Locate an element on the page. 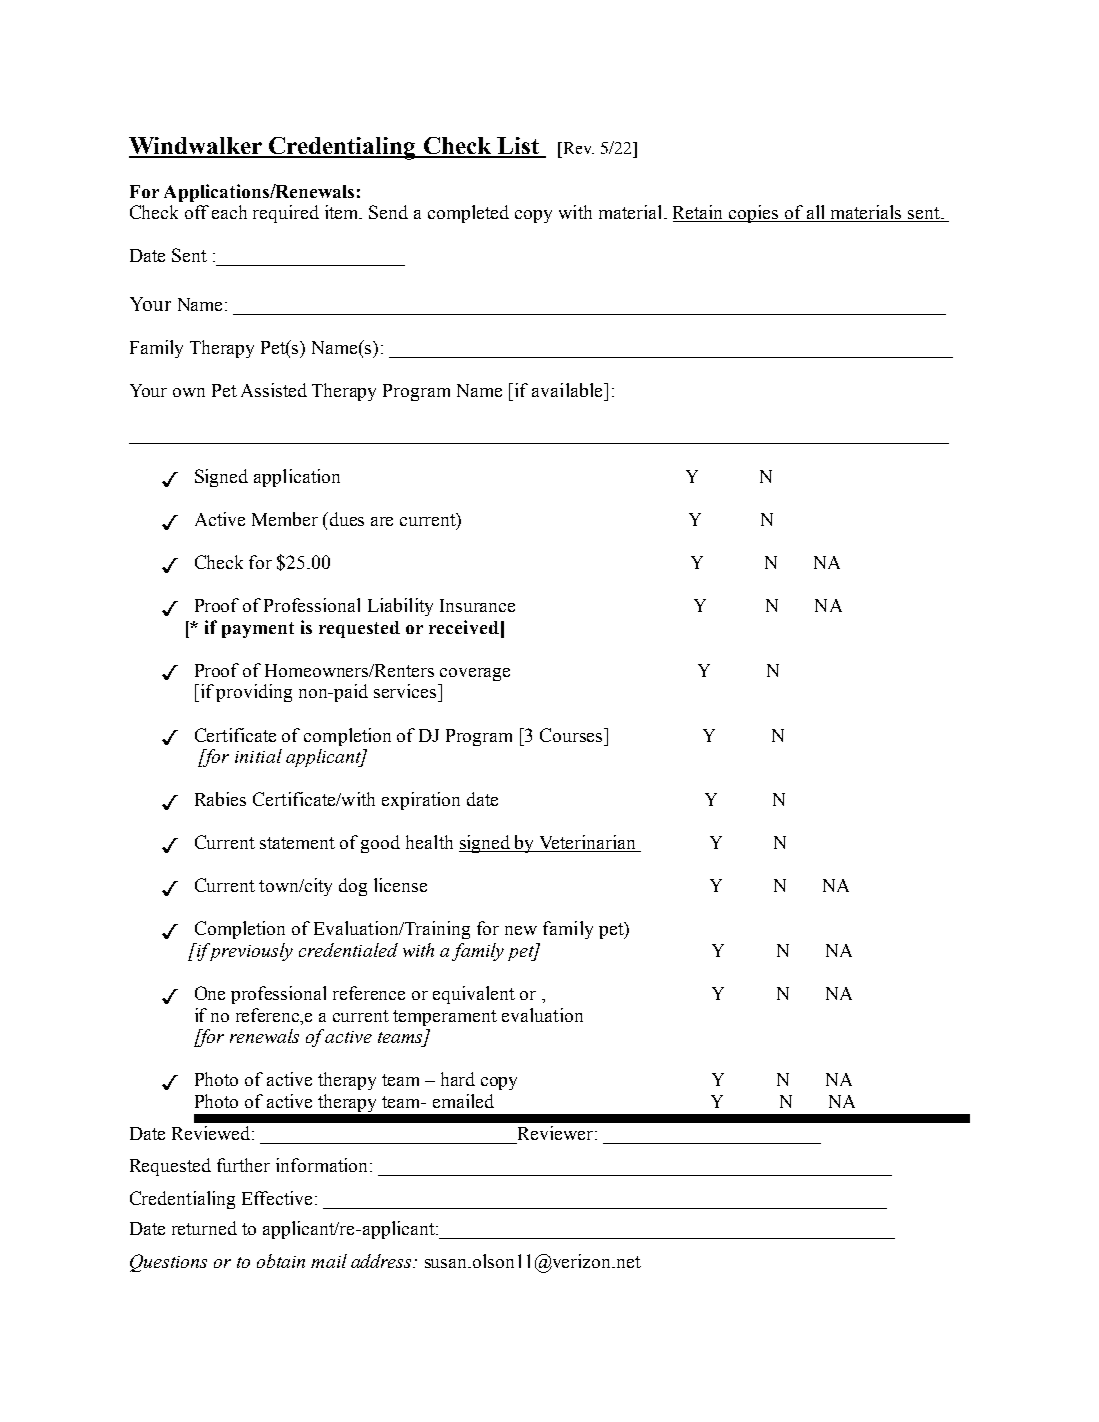  Retain is located at coordinates (699, 213).
